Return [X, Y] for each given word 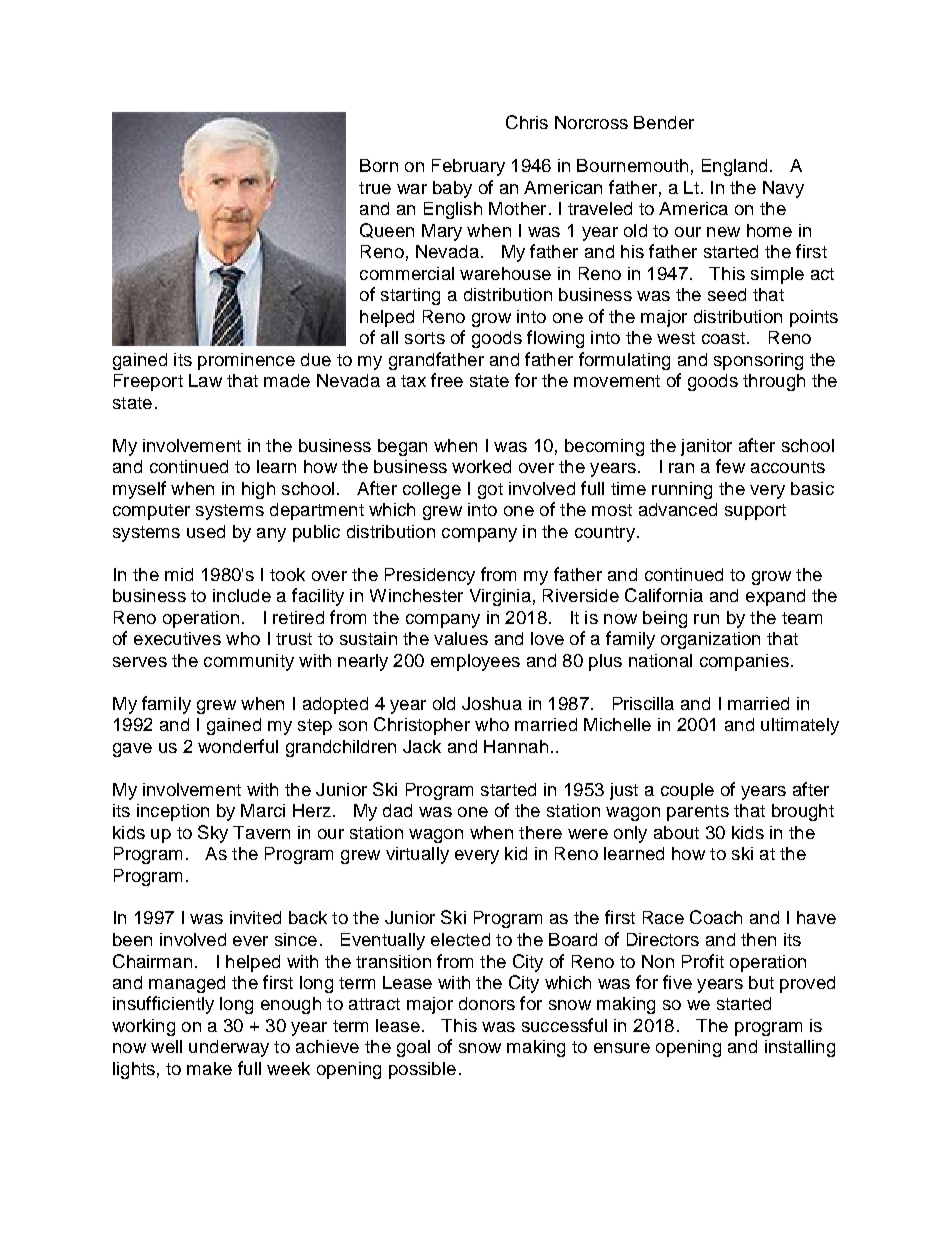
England [734, 167]
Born [379, 165]
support [755, 512]
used [206, 531]
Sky [213, 834]
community [249, 662]
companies [744, 662]
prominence [246, 361]
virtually [417, 855]
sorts [425, 338]
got [490, 491]
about [676, 832]
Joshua [492, 703]
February [468, 167]
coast [723, 338]
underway [229, 1048]
